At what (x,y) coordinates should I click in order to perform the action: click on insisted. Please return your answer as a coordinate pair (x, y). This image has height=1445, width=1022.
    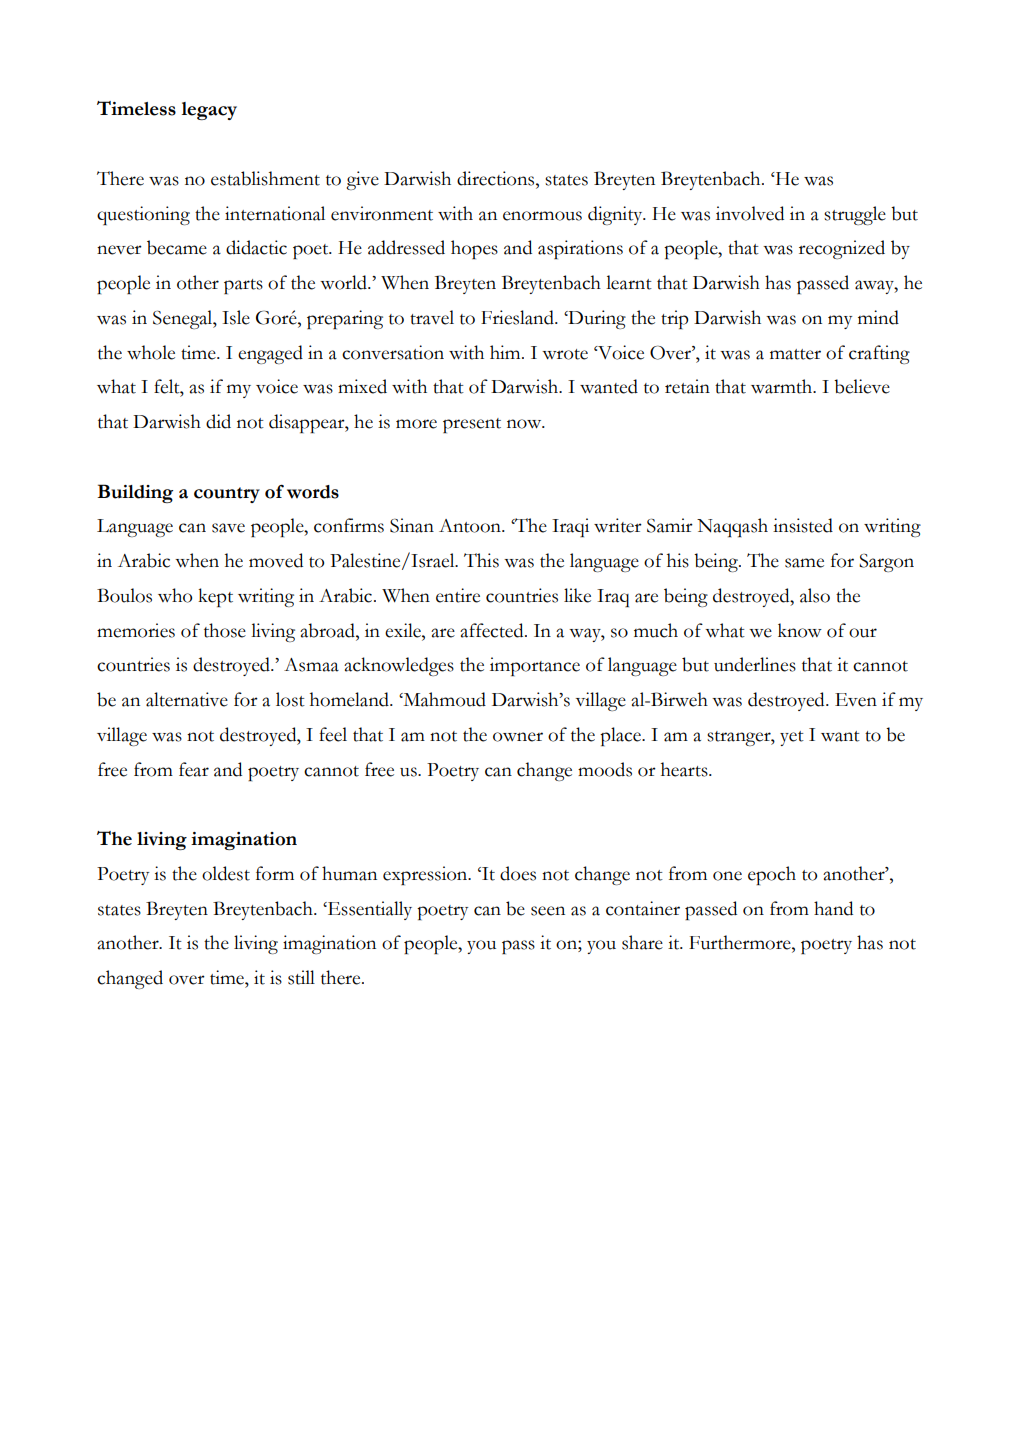
    Looking at the image, I should click on (803, 525).
